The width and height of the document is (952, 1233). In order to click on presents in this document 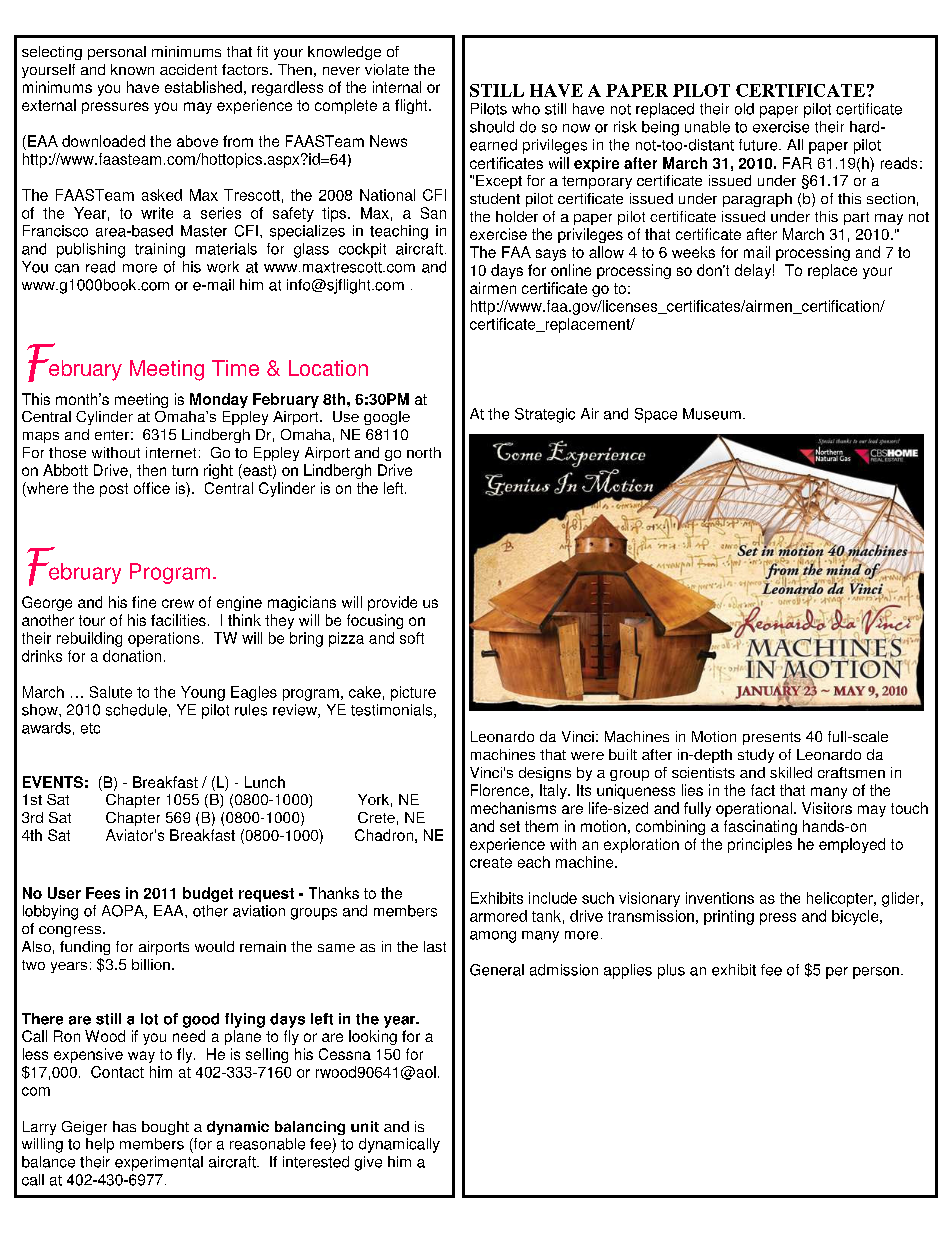, I will do `click(772, 738)`.
